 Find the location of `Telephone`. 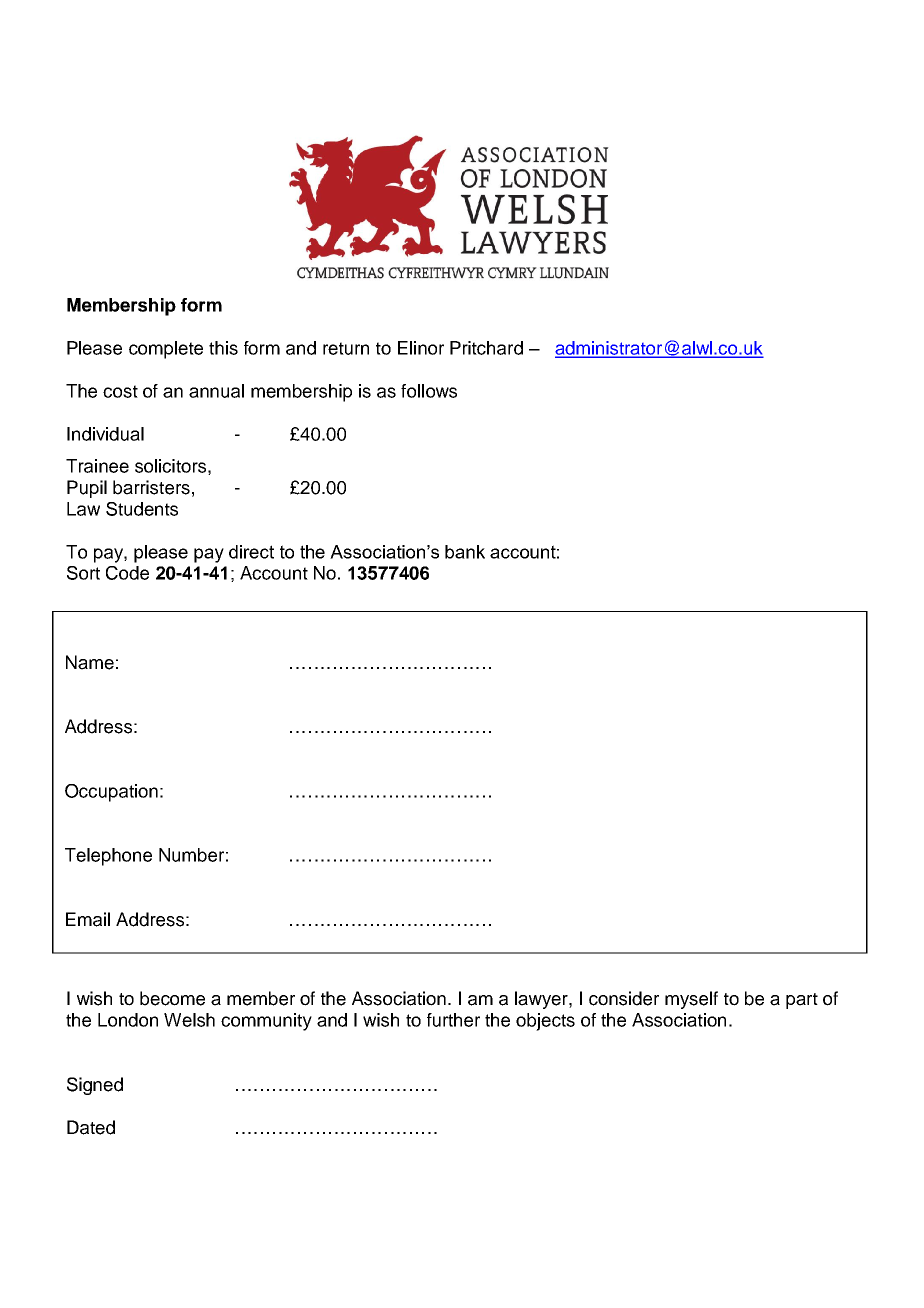

Telephone is located at coordinates (108, 857).
